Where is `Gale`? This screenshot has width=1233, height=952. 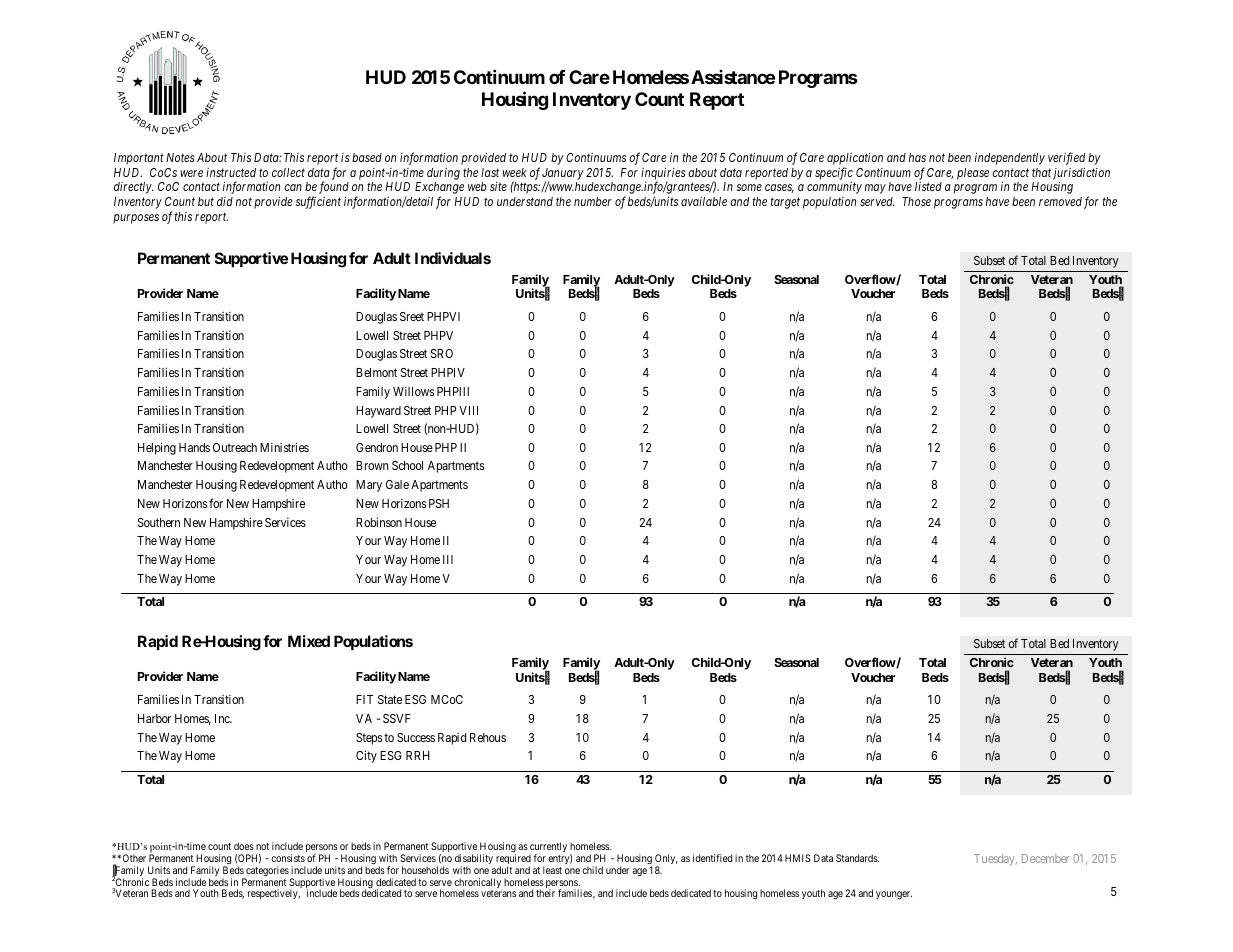 Gale is located at coordinates (397, 484).
